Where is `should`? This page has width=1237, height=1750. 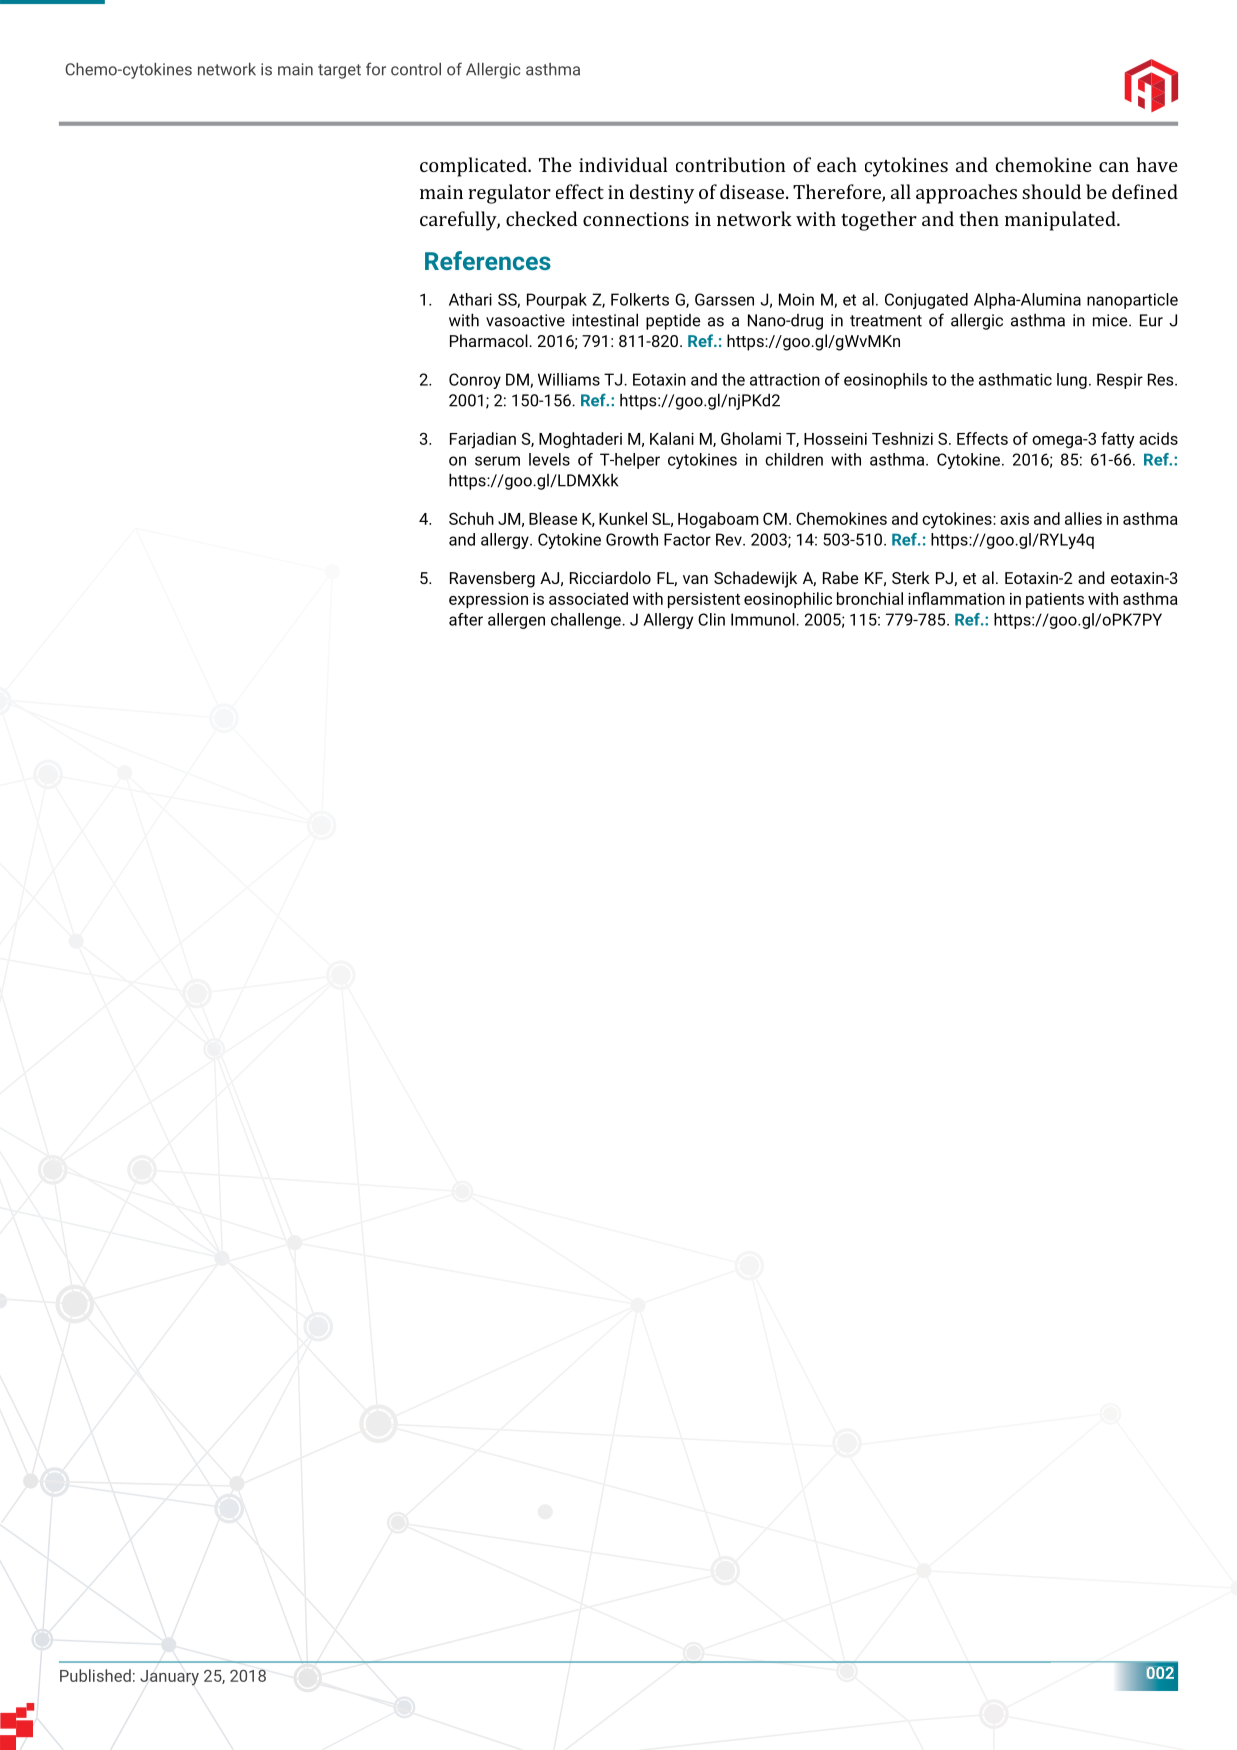
should is located at coordinates (1051, 191).
